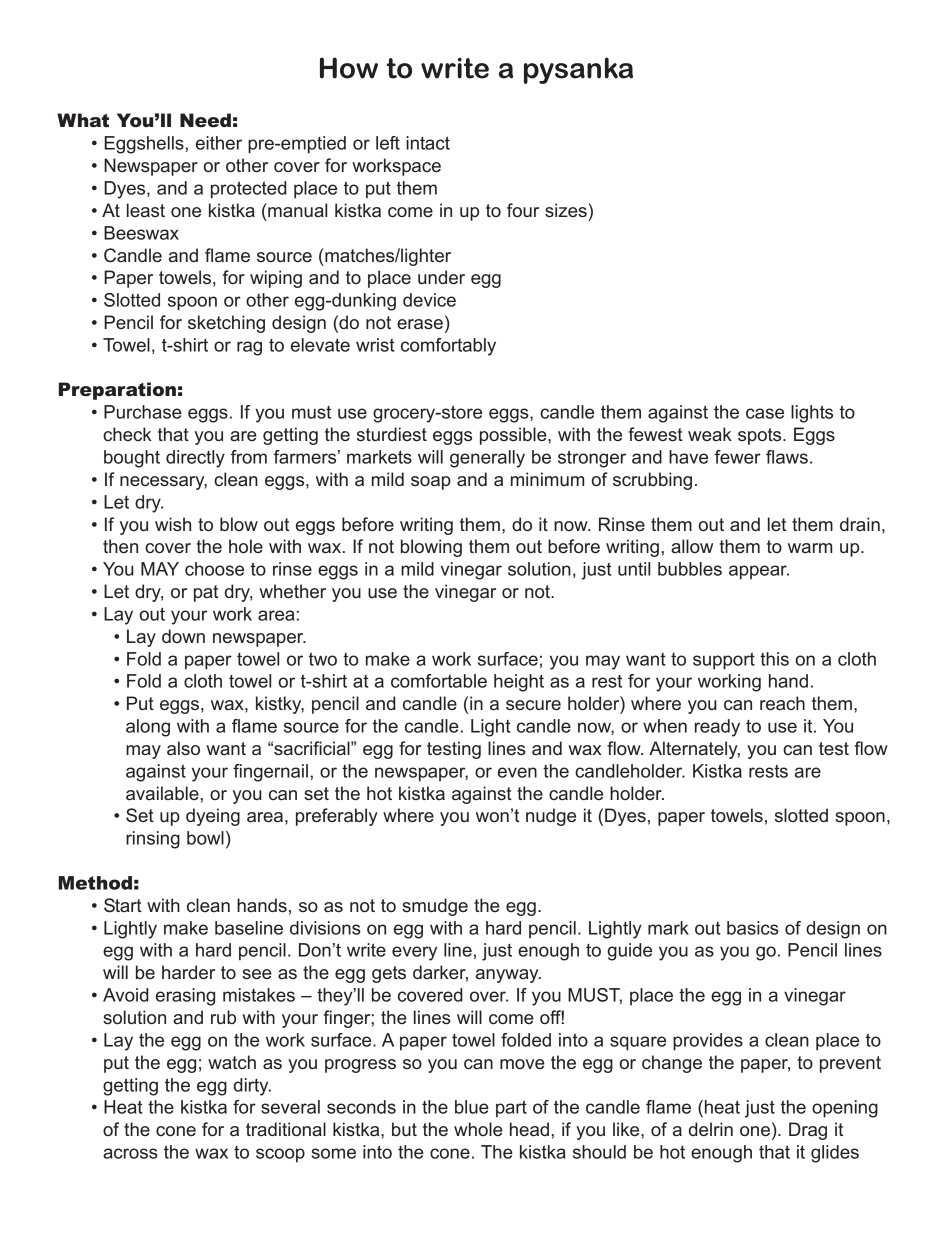 The height and width of the screenshot is (1233, 952). Describe the element at coordinates (567, 210) in the screenshot. I see `sizes` at that location.
